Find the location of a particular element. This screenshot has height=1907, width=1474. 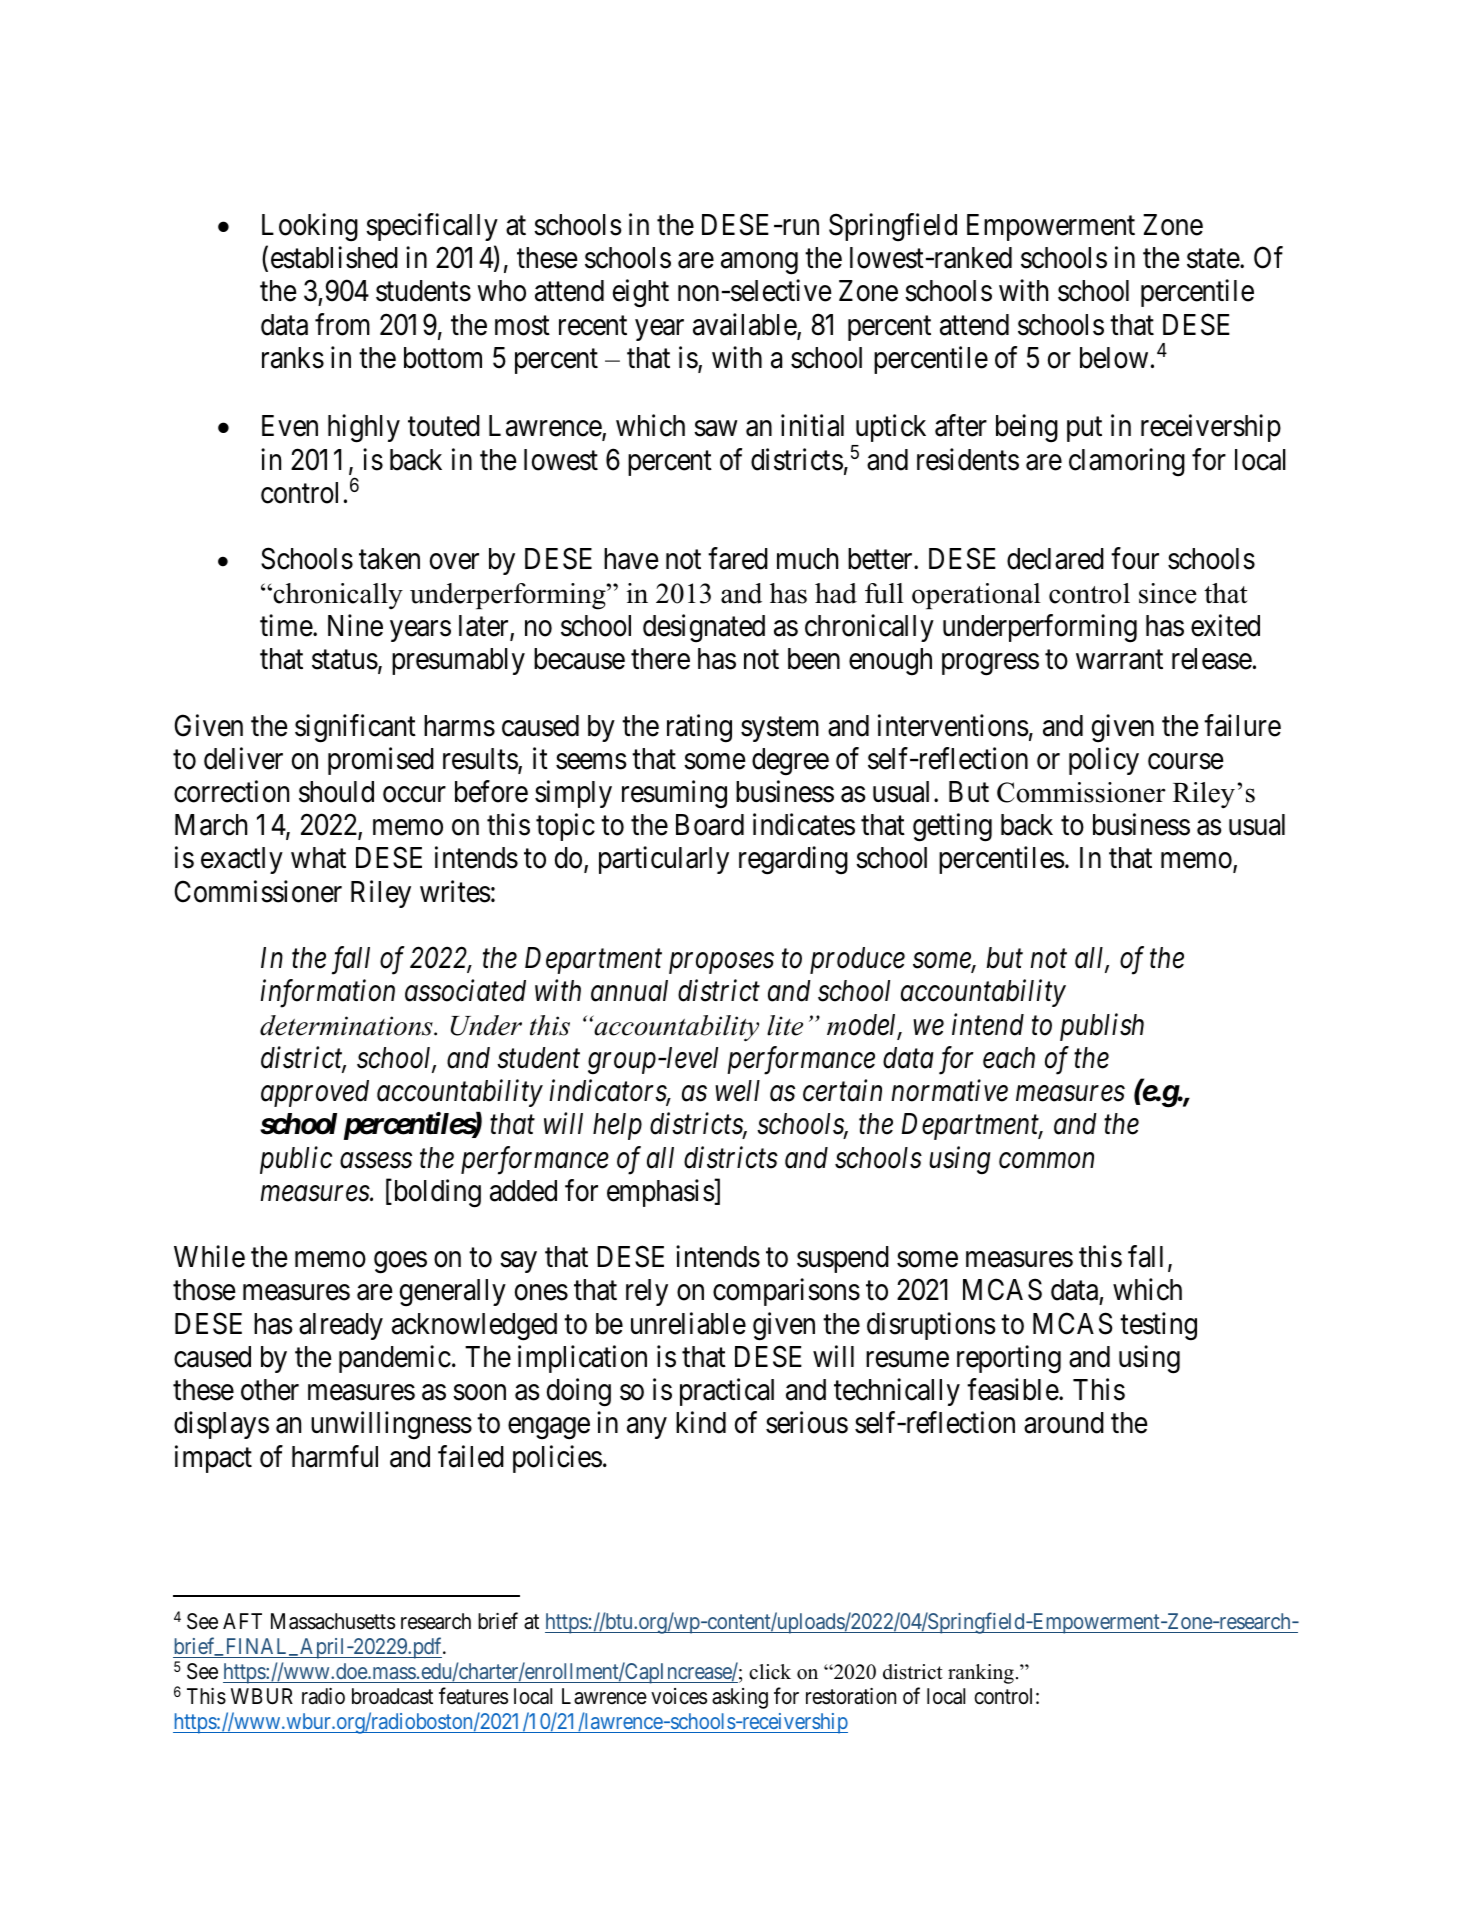

broadcast is located at coordinates (392, 1696).
